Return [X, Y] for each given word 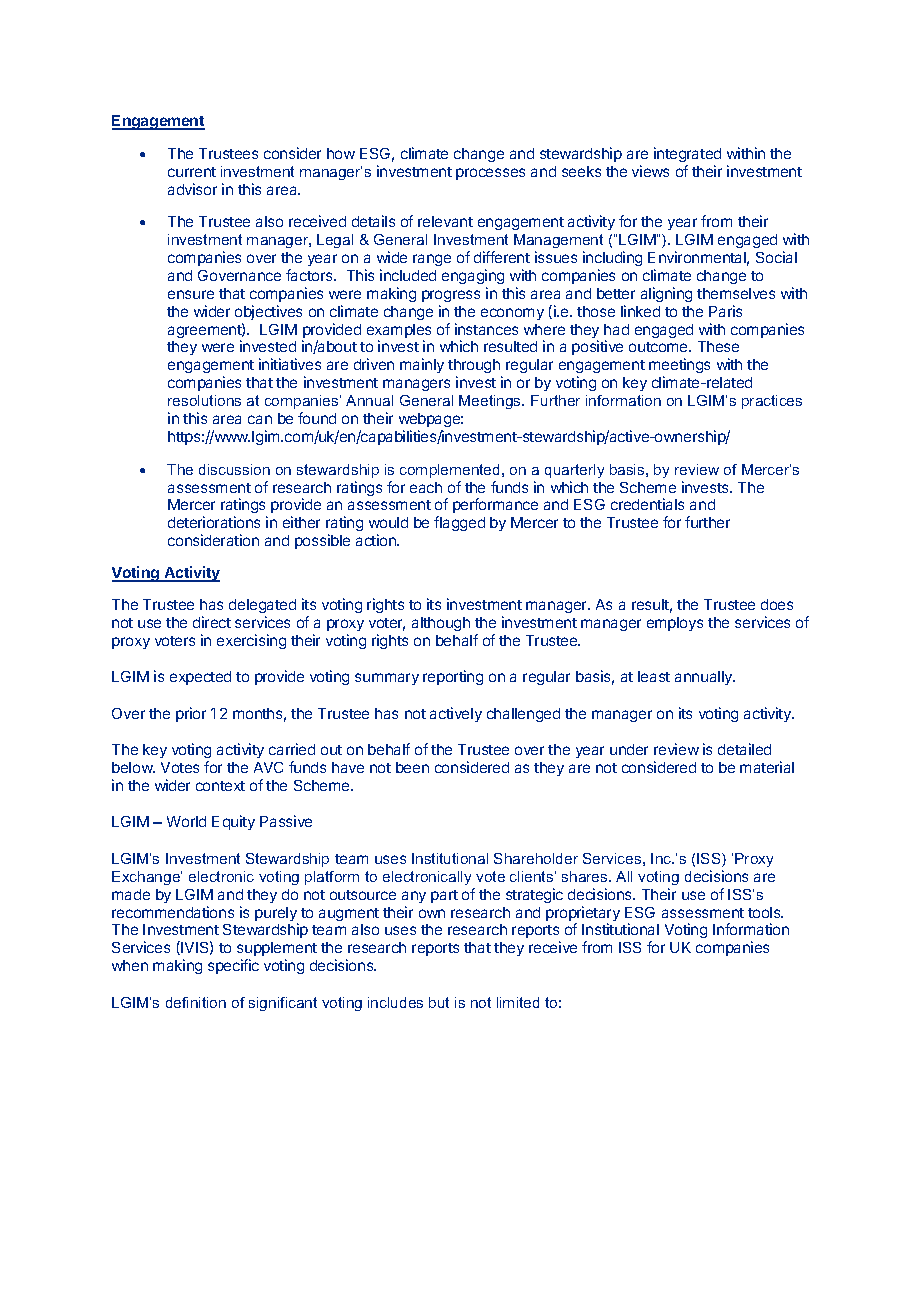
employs [675, 624]
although [441, 624]
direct [212, 622]
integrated [687, 154]
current [192, 172]
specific [233, 966]
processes [490, 174]
